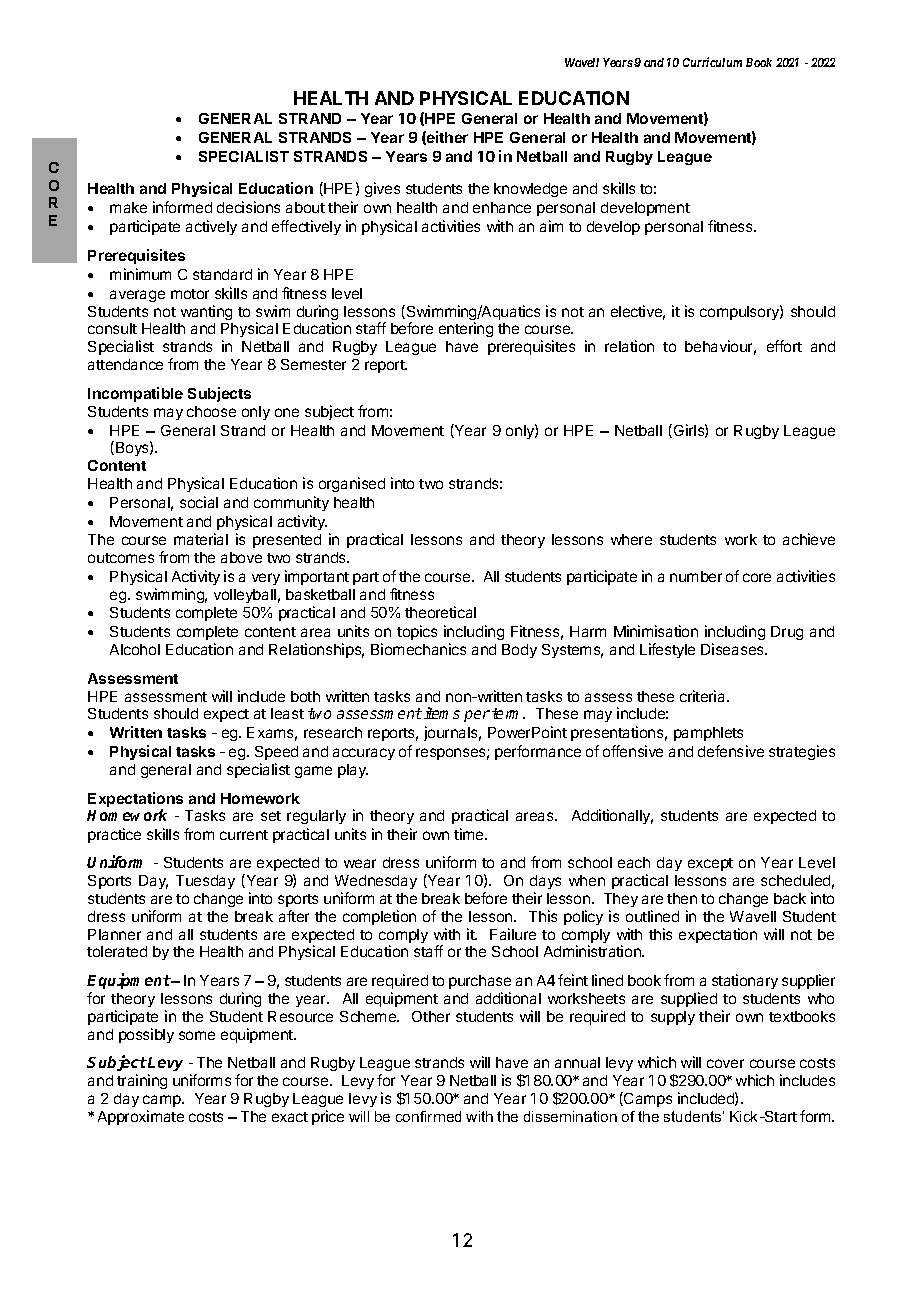 The image size is (924, 1308). I want to click on except, so click(710, 864).
